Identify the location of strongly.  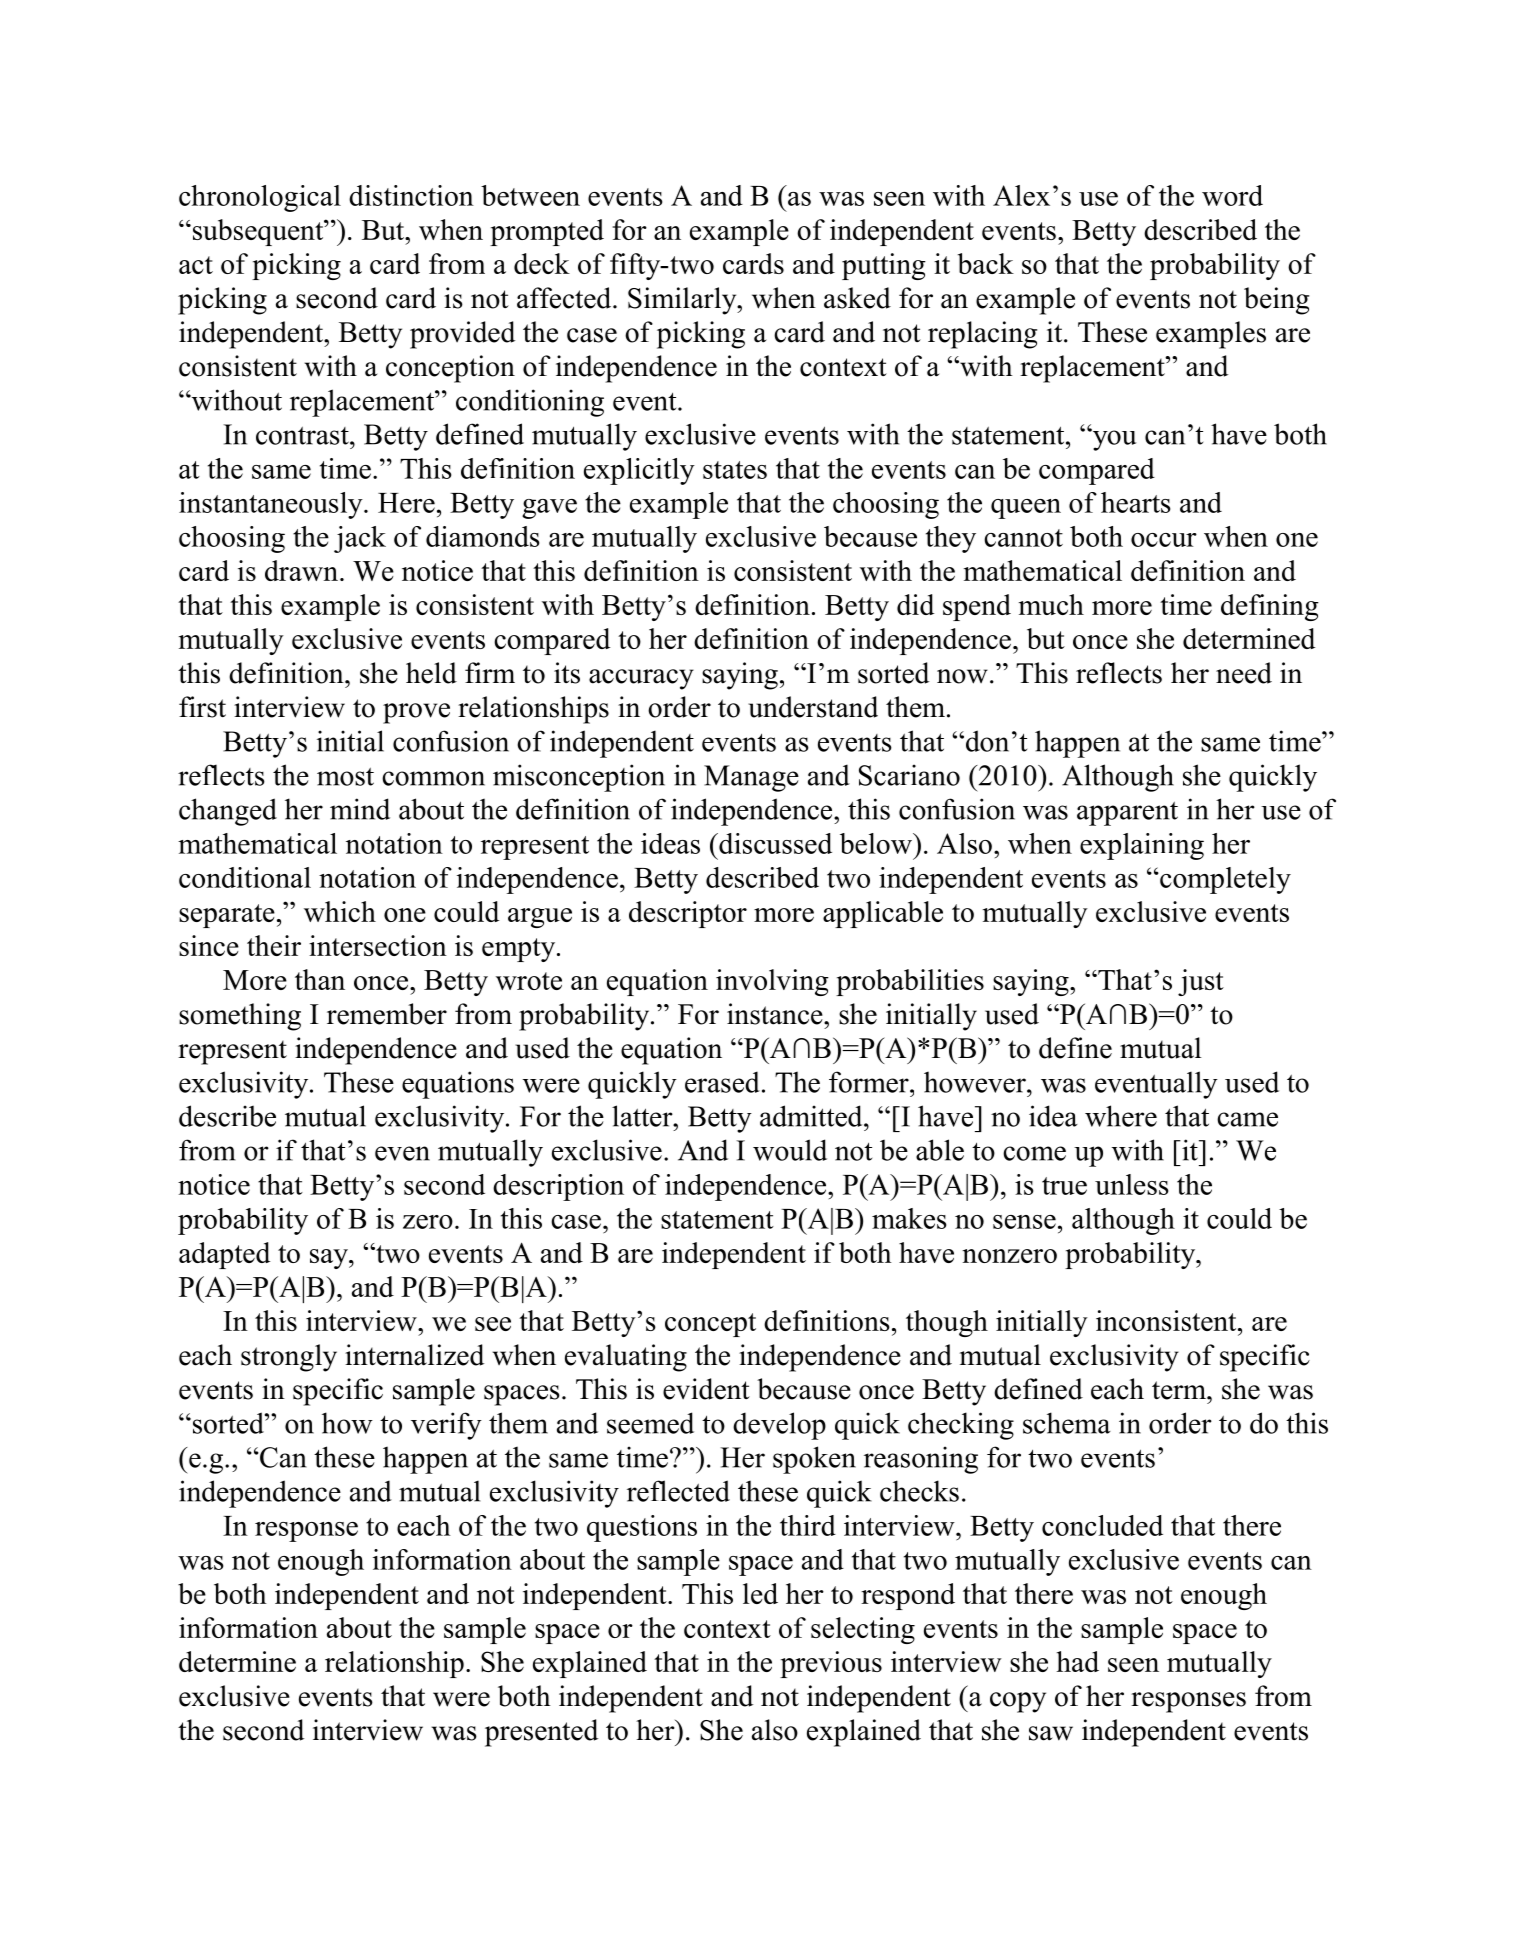
(289, 1358).
